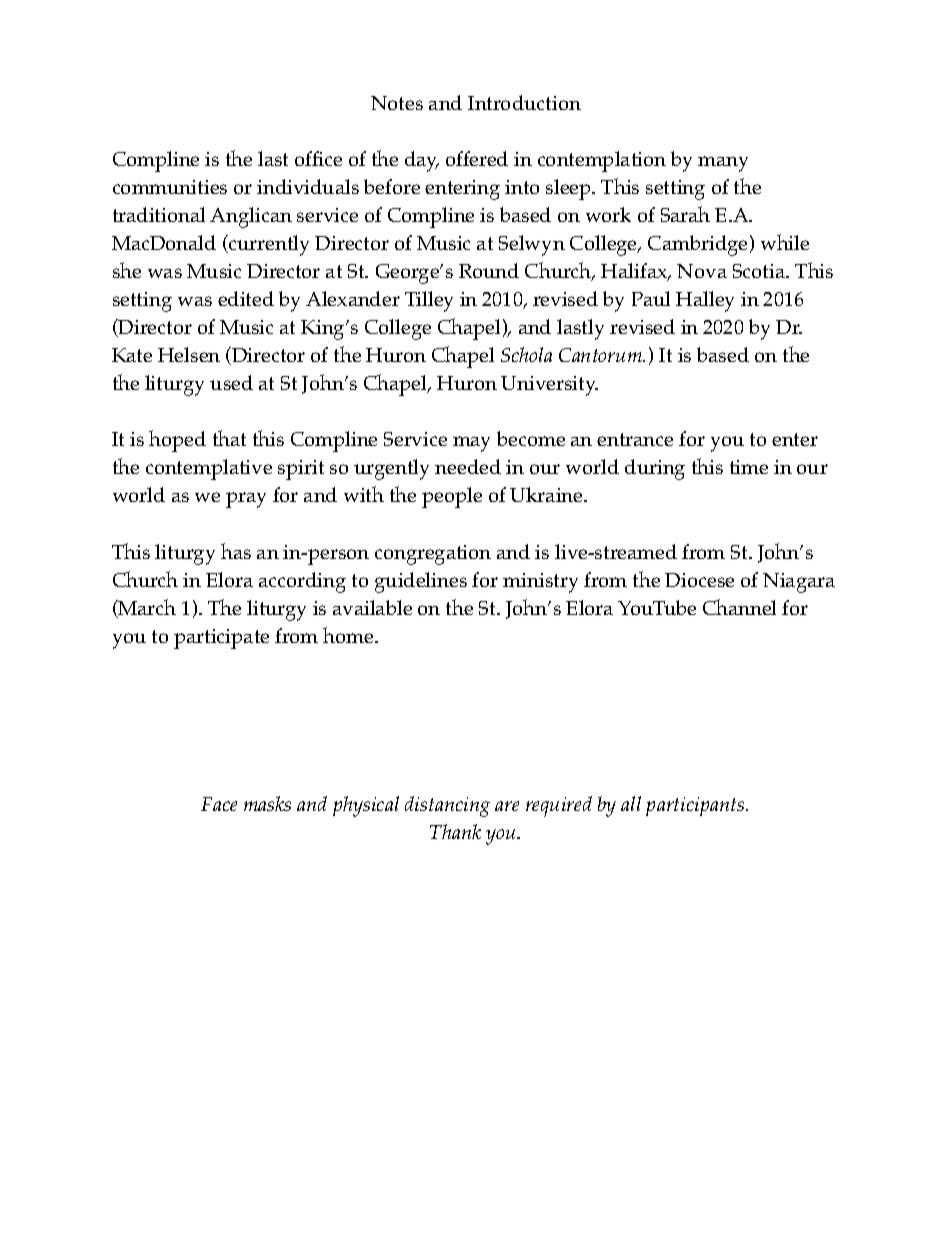 This screenshot has height=1233, width=952. Describe the element at coordinates (219, 804) in the screenshot. I see `Face` at that location.
